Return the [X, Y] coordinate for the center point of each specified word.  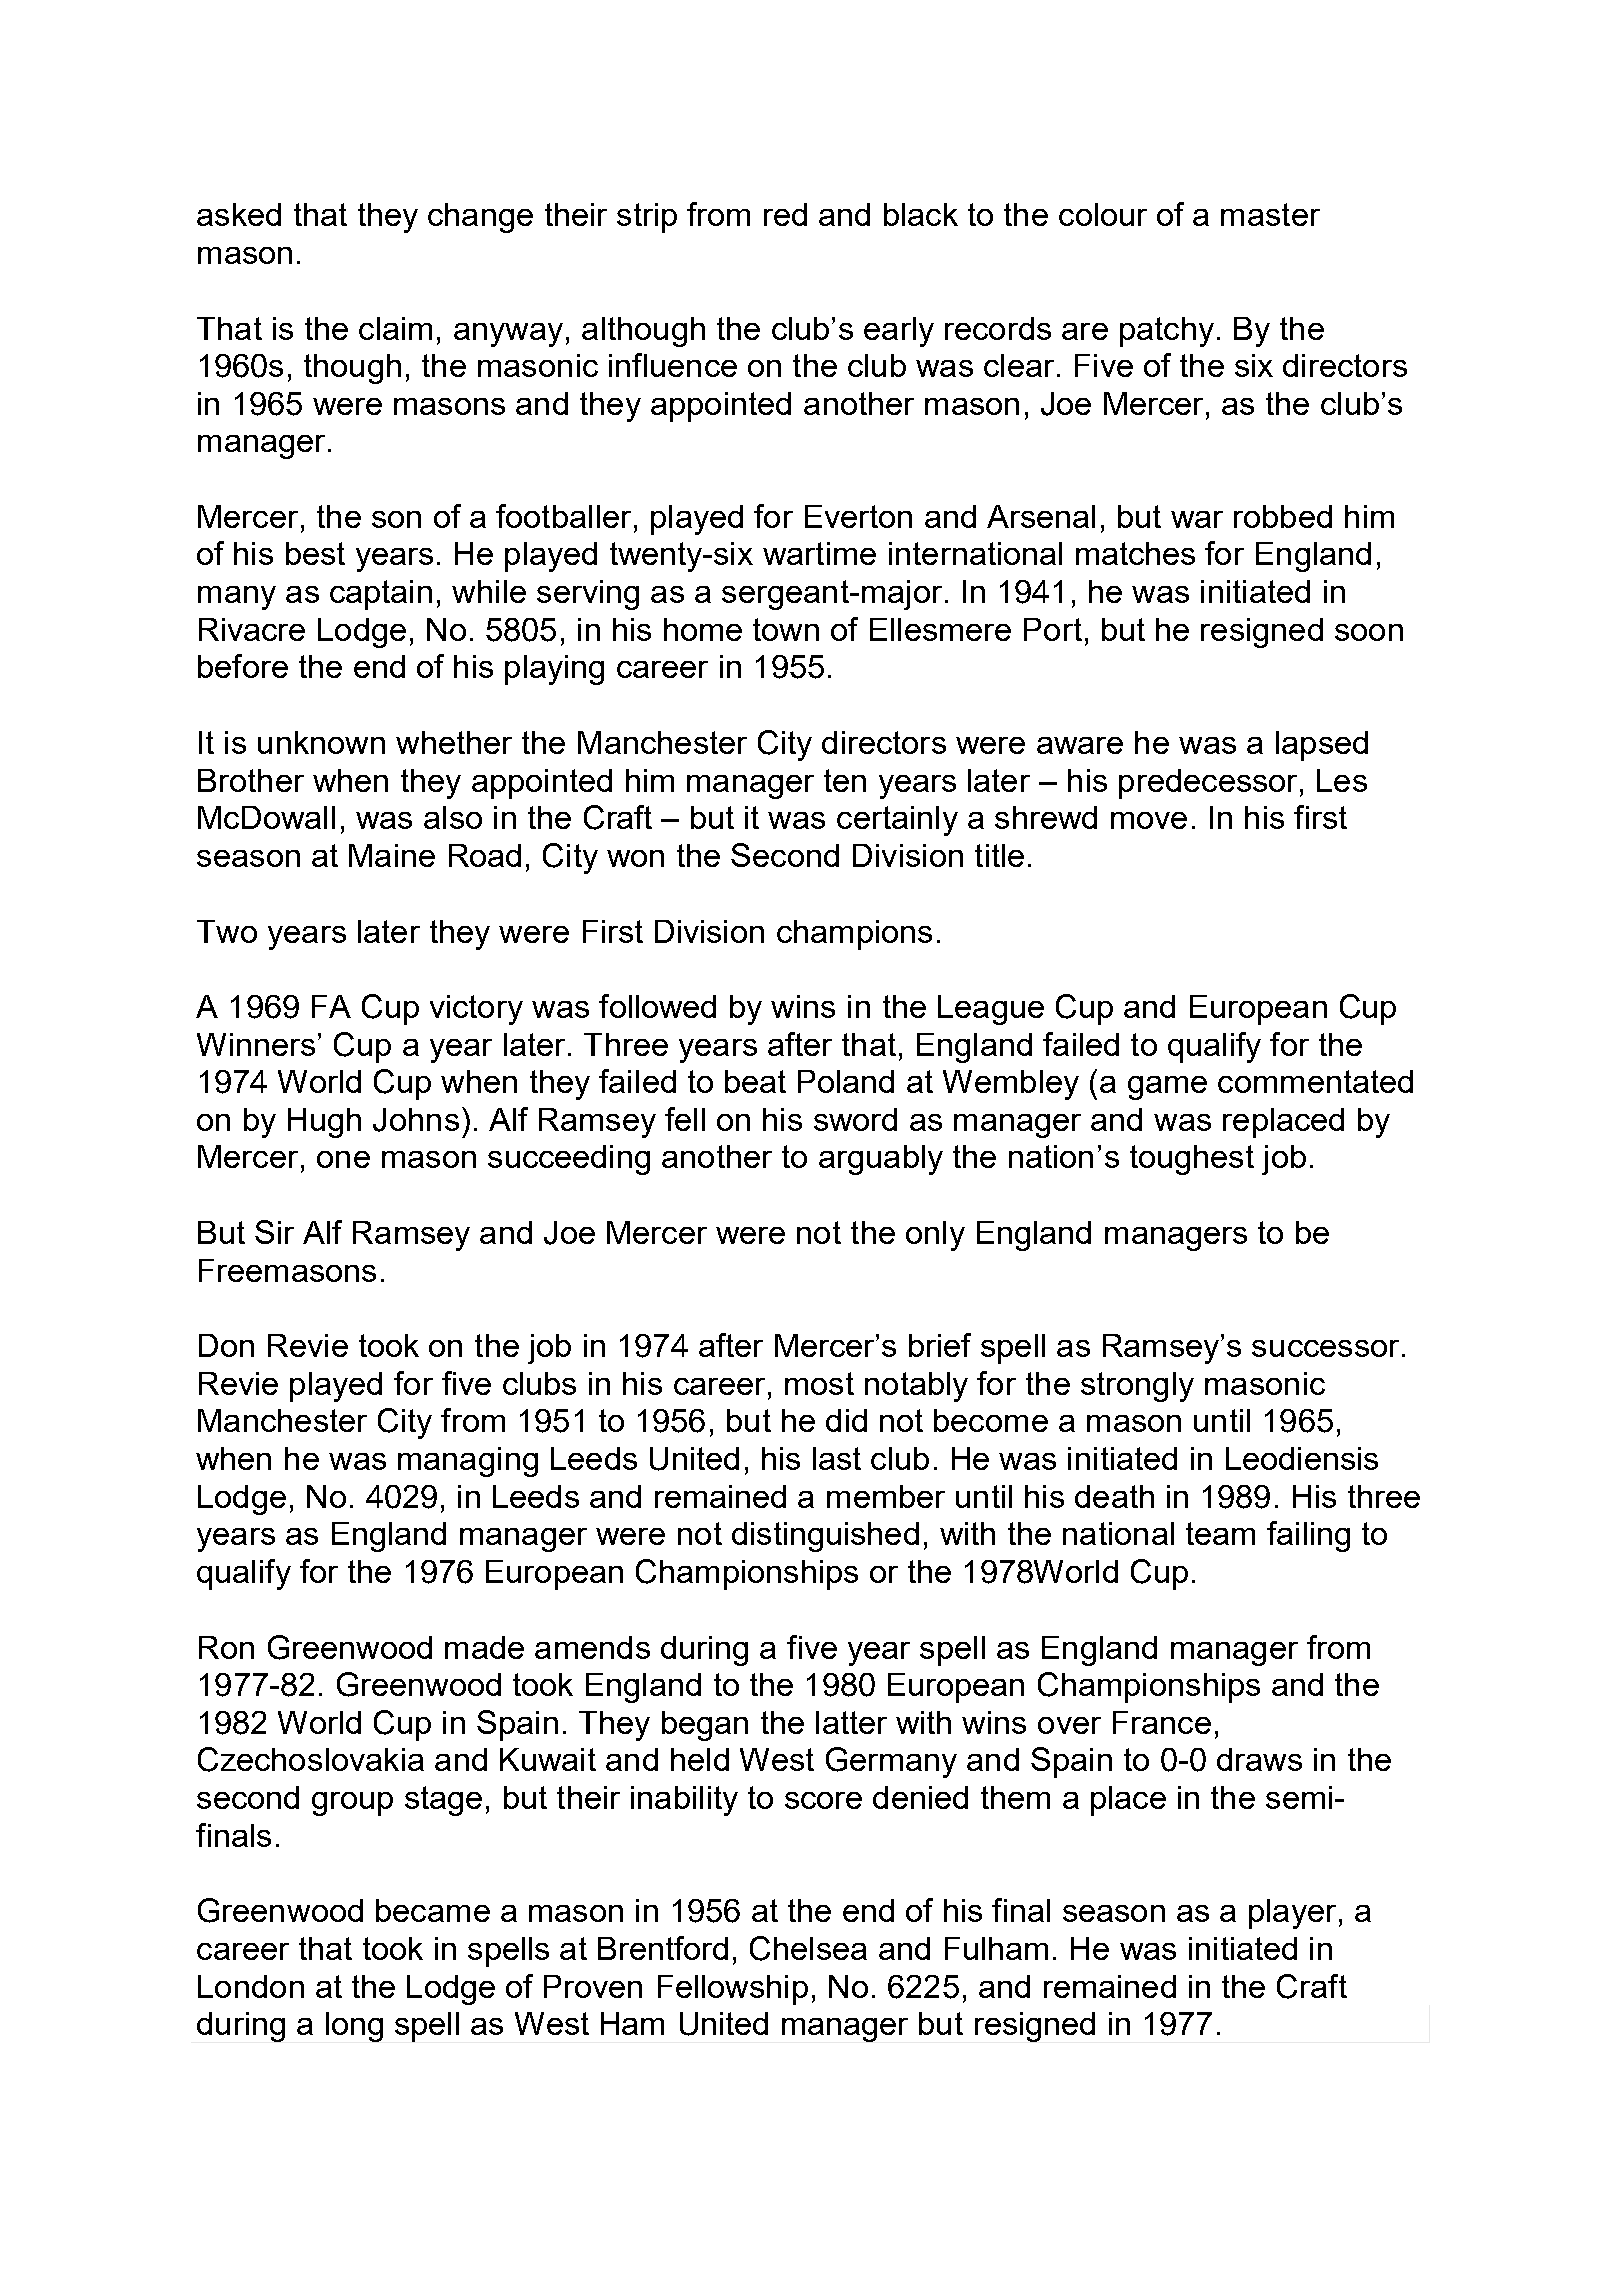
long [354, 2027]
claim [395, 328]
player [1292, 1914]
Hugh [324, 1123]
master [1270, 214]
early [899, 332]
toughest [1192, 1160]
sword [855, 1119]
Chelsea [808, 1948]
